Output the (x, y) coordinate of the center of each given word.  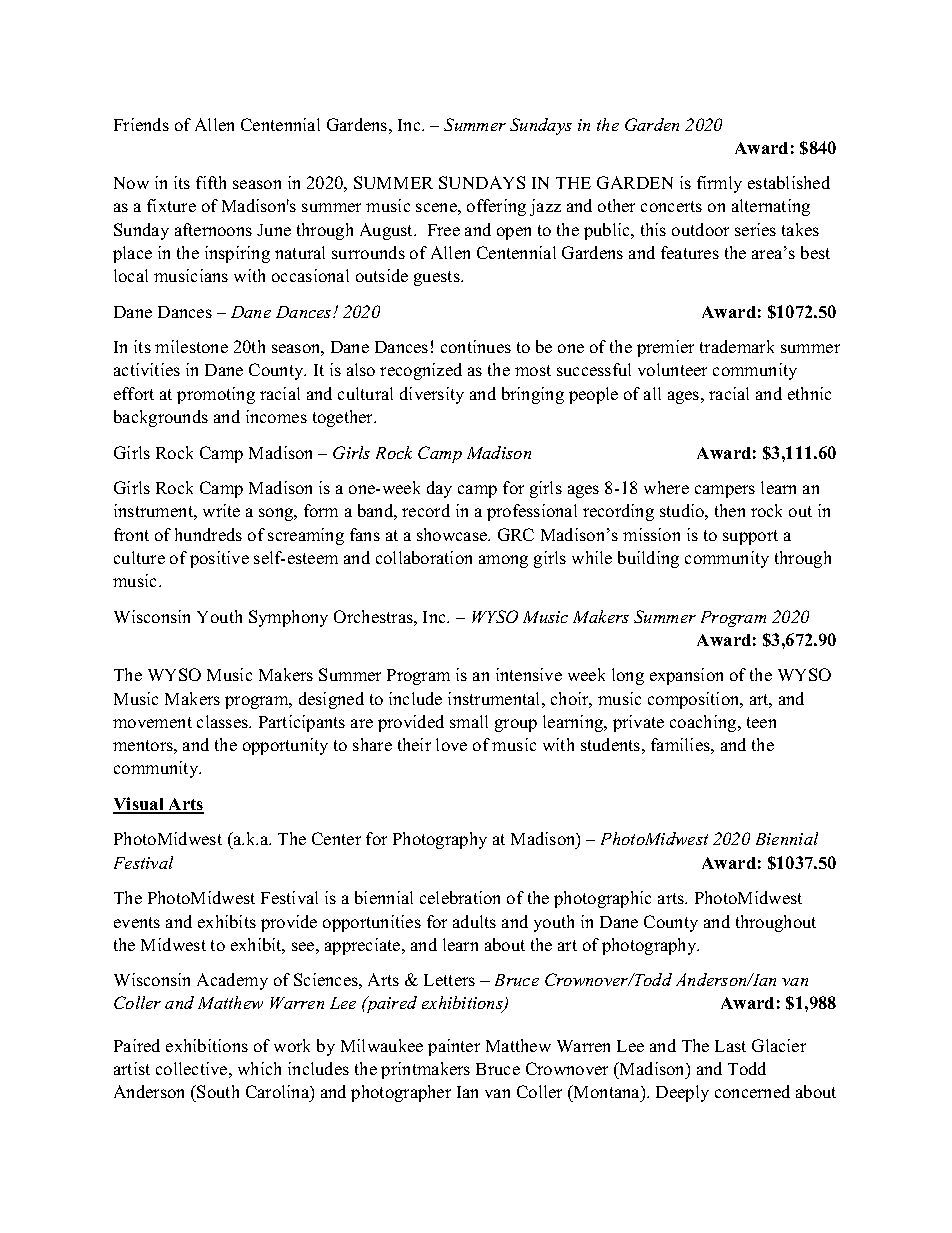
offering (496, 207)
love (451, 744)
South (218, 1091)
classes (224, 721)
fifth (211, 182)
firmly (719, 184)
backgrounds (161, 418)
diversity (432, 395)
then (730, 510)
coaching (704, 723)
